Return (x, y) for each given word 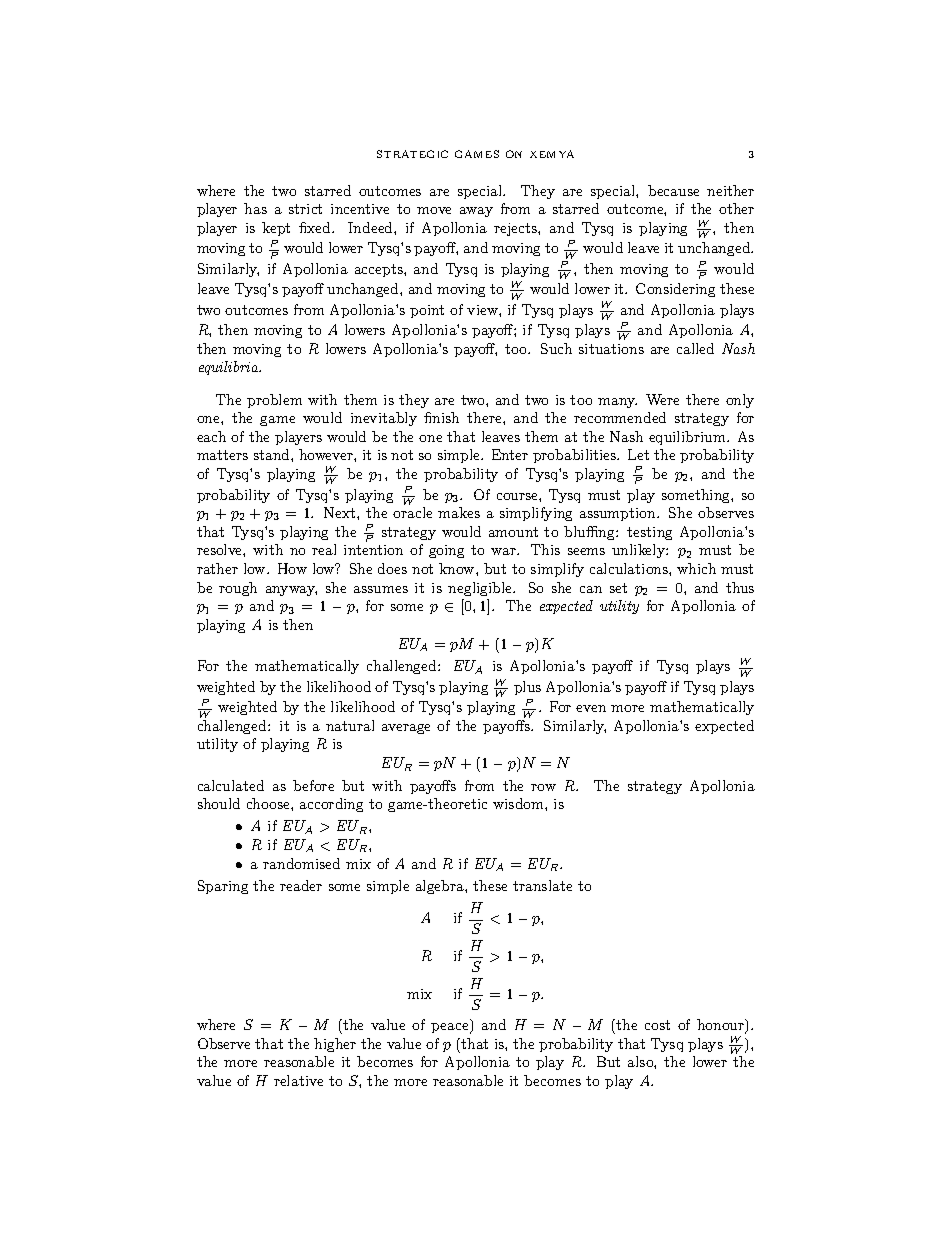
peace (451, 1028)
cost (657, 1025)
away (476, 212)
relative (298, 1080)
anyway (291, 591)
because (673, 190)
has (255, 208)
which (696, 568)
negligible (481, 589)
